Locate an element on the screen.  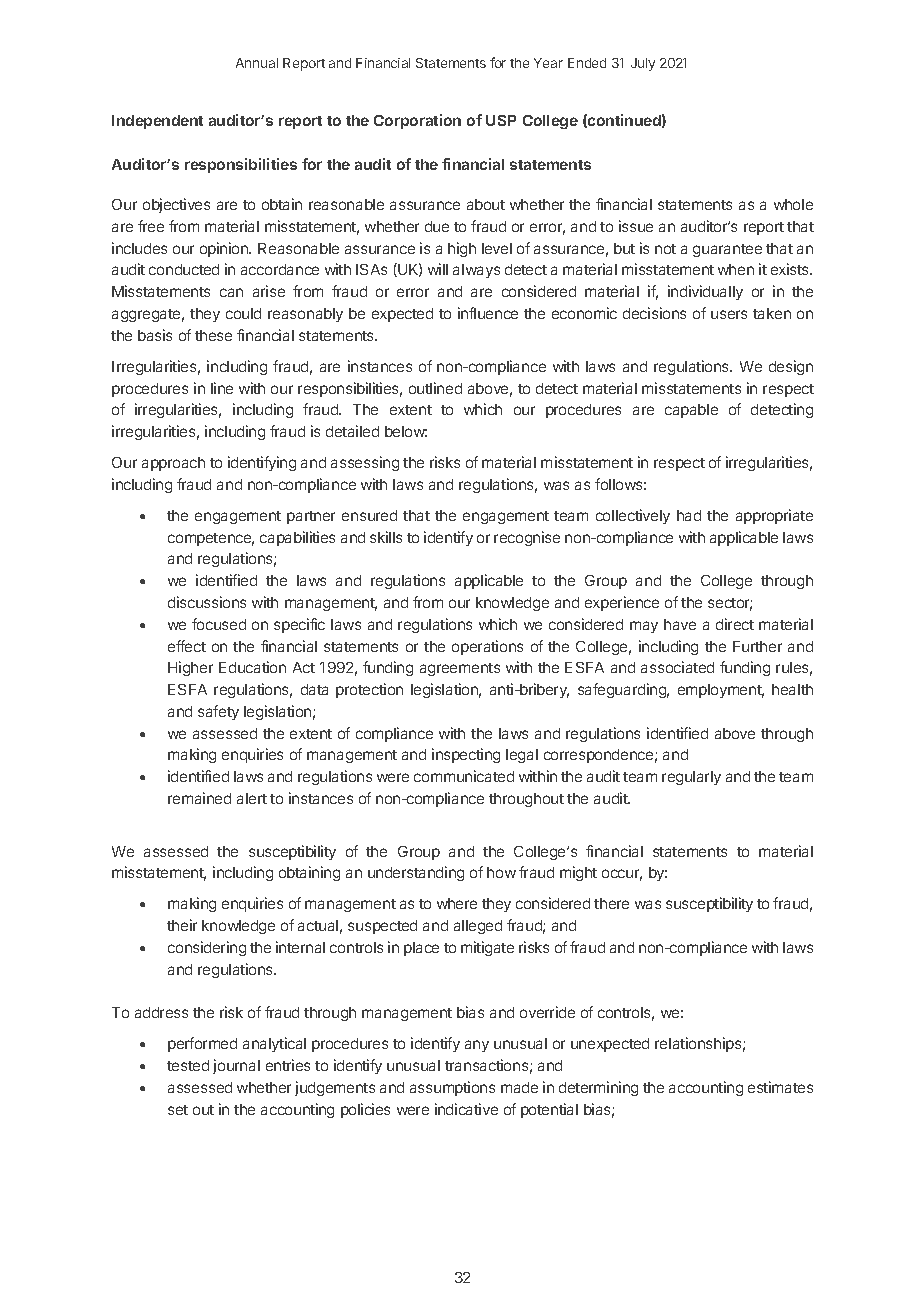
discussions is located at coordinates (207, 602).
